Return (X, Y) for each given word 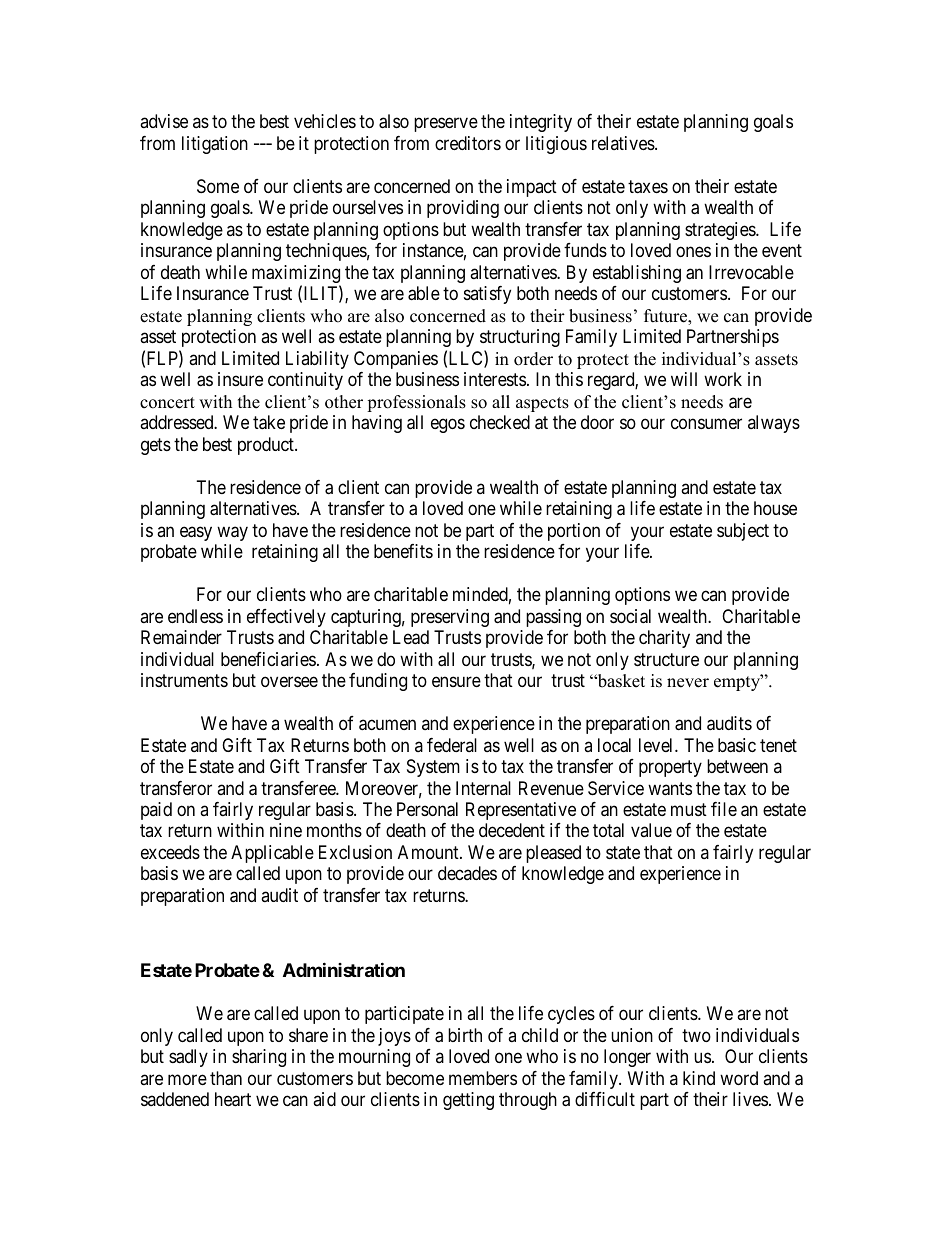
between (737, 766)
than (226, 1078)
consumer (706, 424)
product (267, 446)
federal (452, 745)
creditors (468, 143)
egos (448, 426)
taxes (648, 187)
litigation (215, 145)
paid (156, 811)
